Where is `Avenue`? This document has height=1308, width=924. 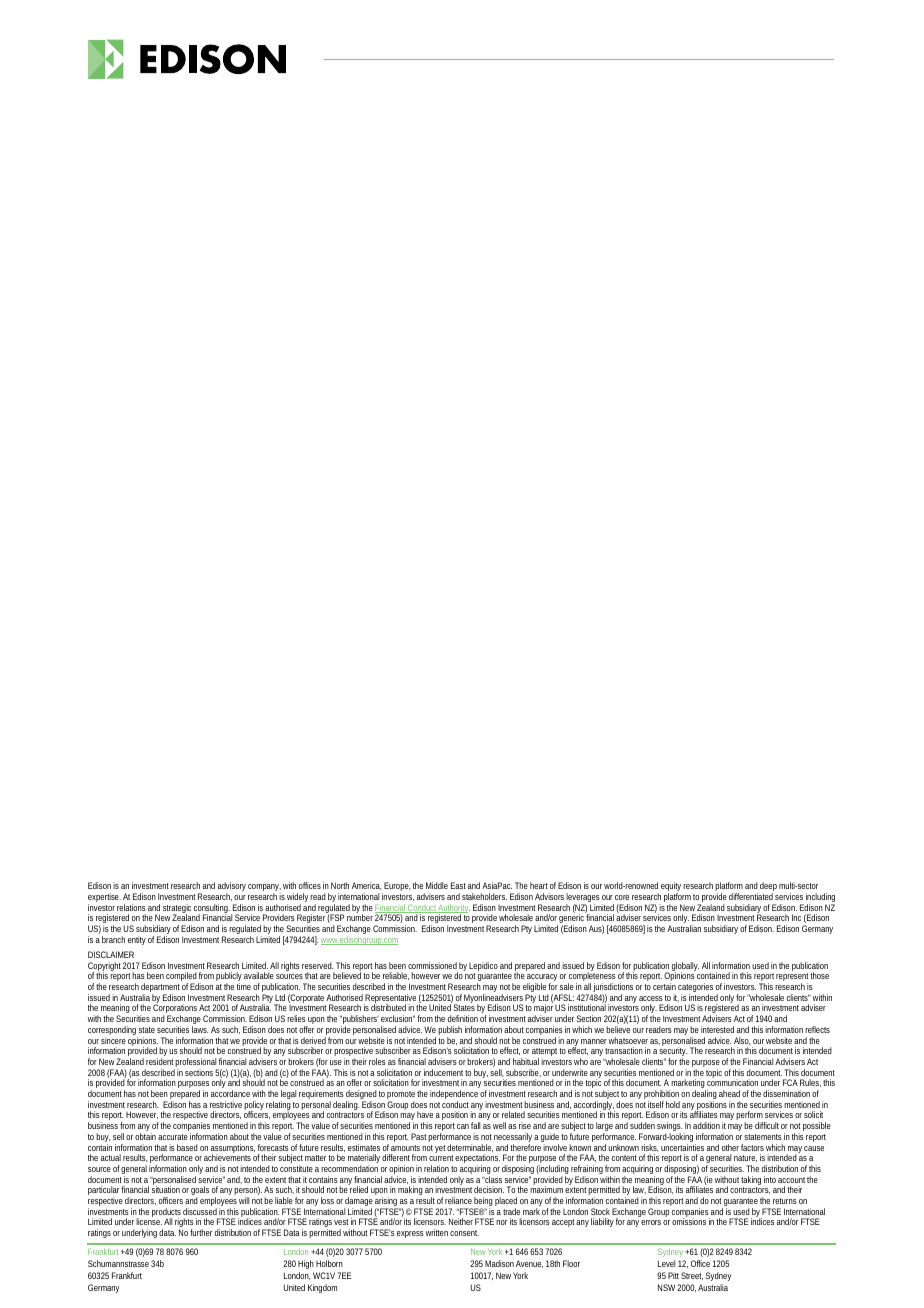
Avenue is located at coordinates (529, 1264).
